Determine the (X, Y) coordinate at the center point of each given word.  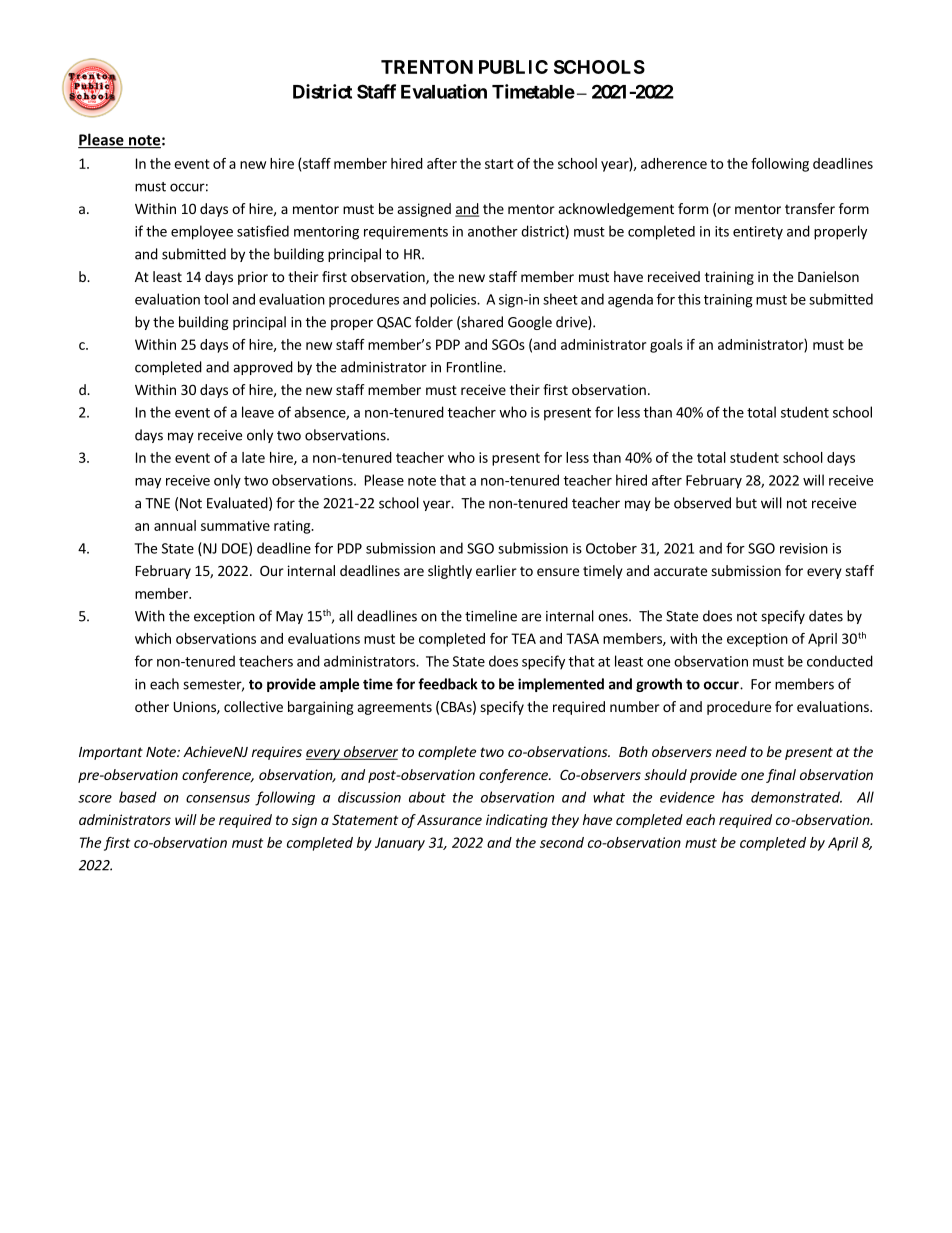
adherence (674, 163)
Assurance (449, 820)
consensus (218, 799)
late (253, 457)
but (746, 503)
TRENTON (427, 67)
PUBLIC (513, 67)
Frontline (475, 367)
